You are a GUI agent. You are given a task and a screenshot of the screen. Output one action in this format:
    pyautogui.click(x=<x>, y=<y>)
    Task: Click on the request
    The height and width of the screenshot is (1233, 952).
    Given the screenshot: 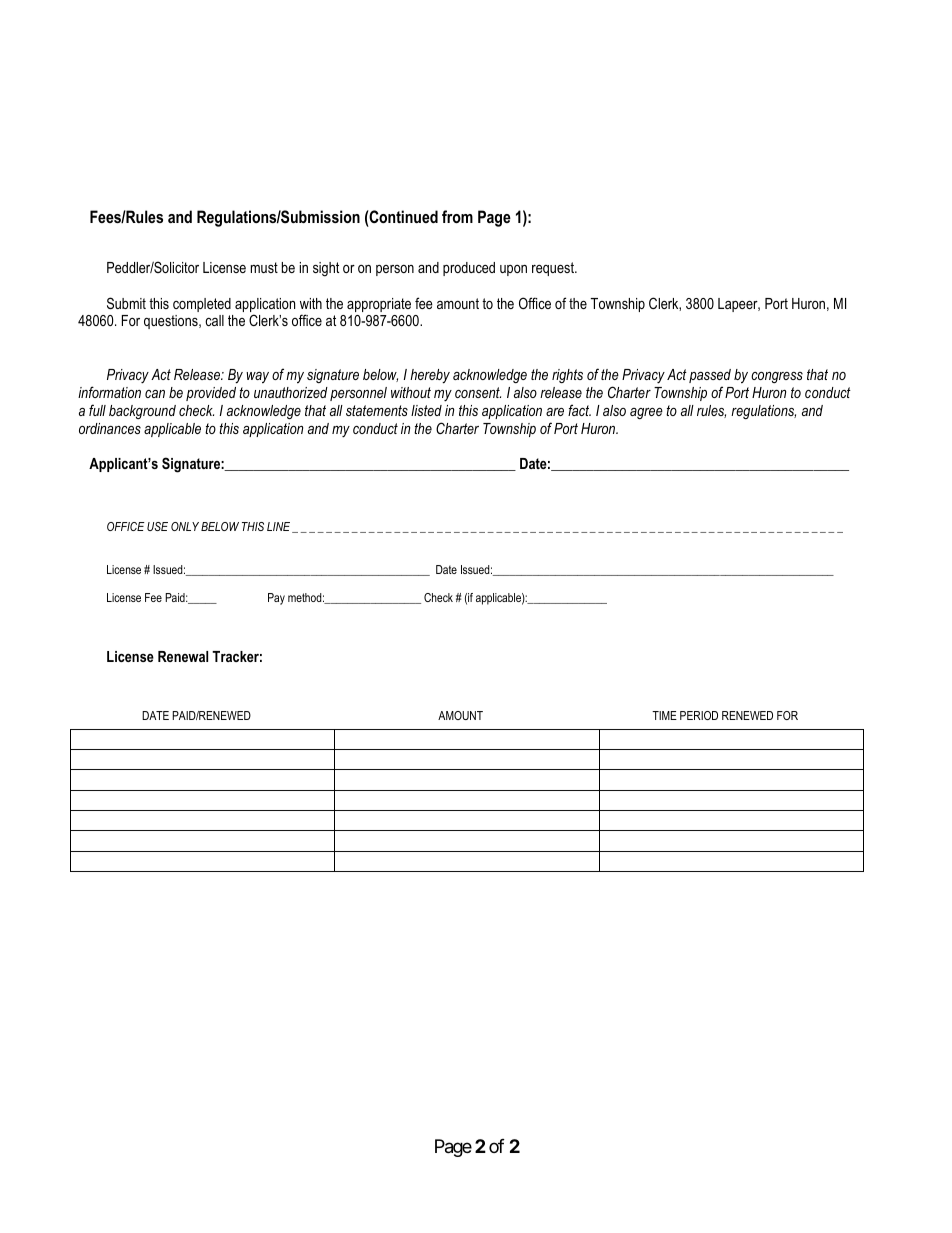 What is the action you would take?
    pyautogui.click(x=554, y=269)
